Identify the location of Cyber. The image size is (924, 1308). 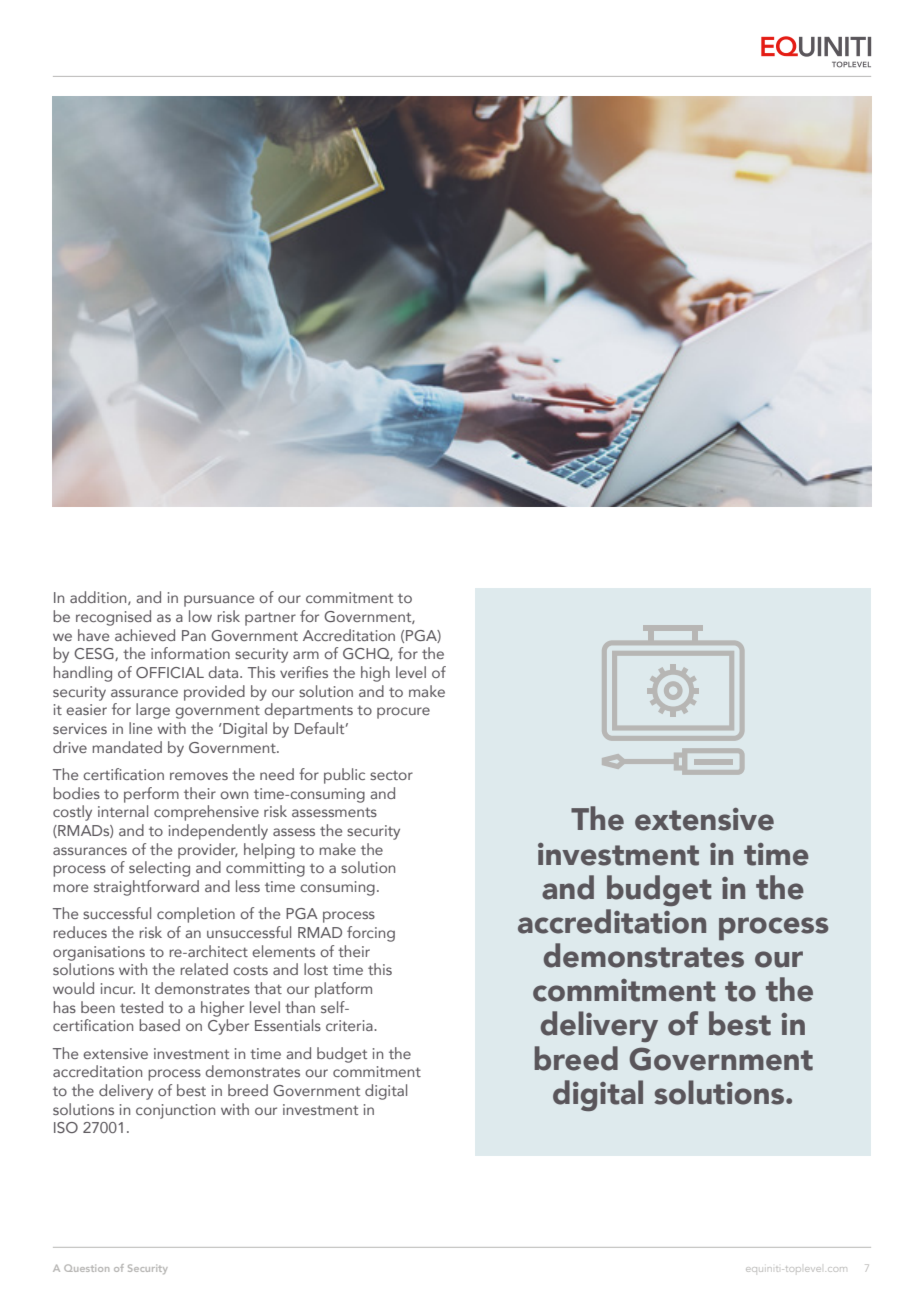
(228, 1027).
